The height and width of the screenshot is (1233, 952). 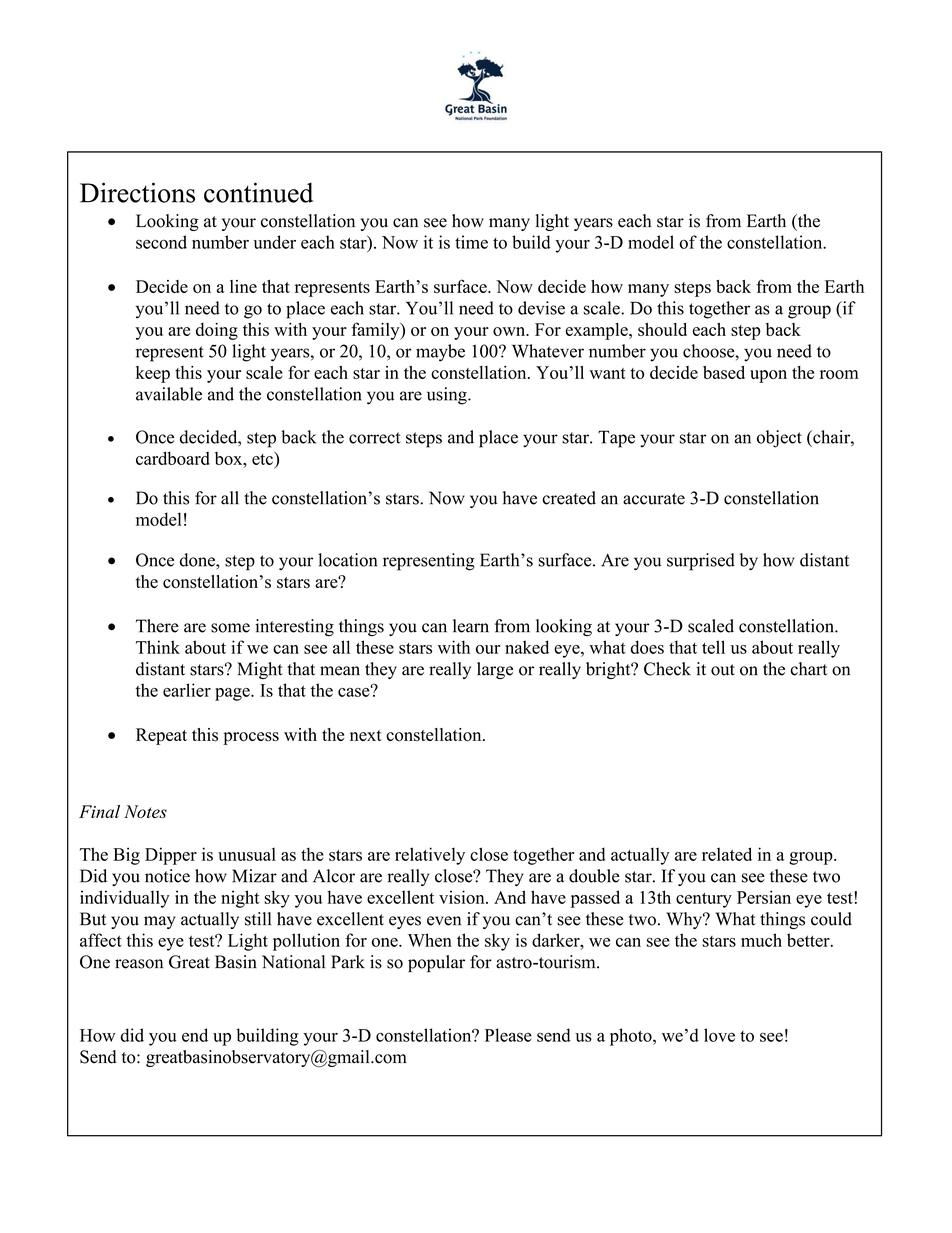 I want to click on should, so click(x=662, y=329).
